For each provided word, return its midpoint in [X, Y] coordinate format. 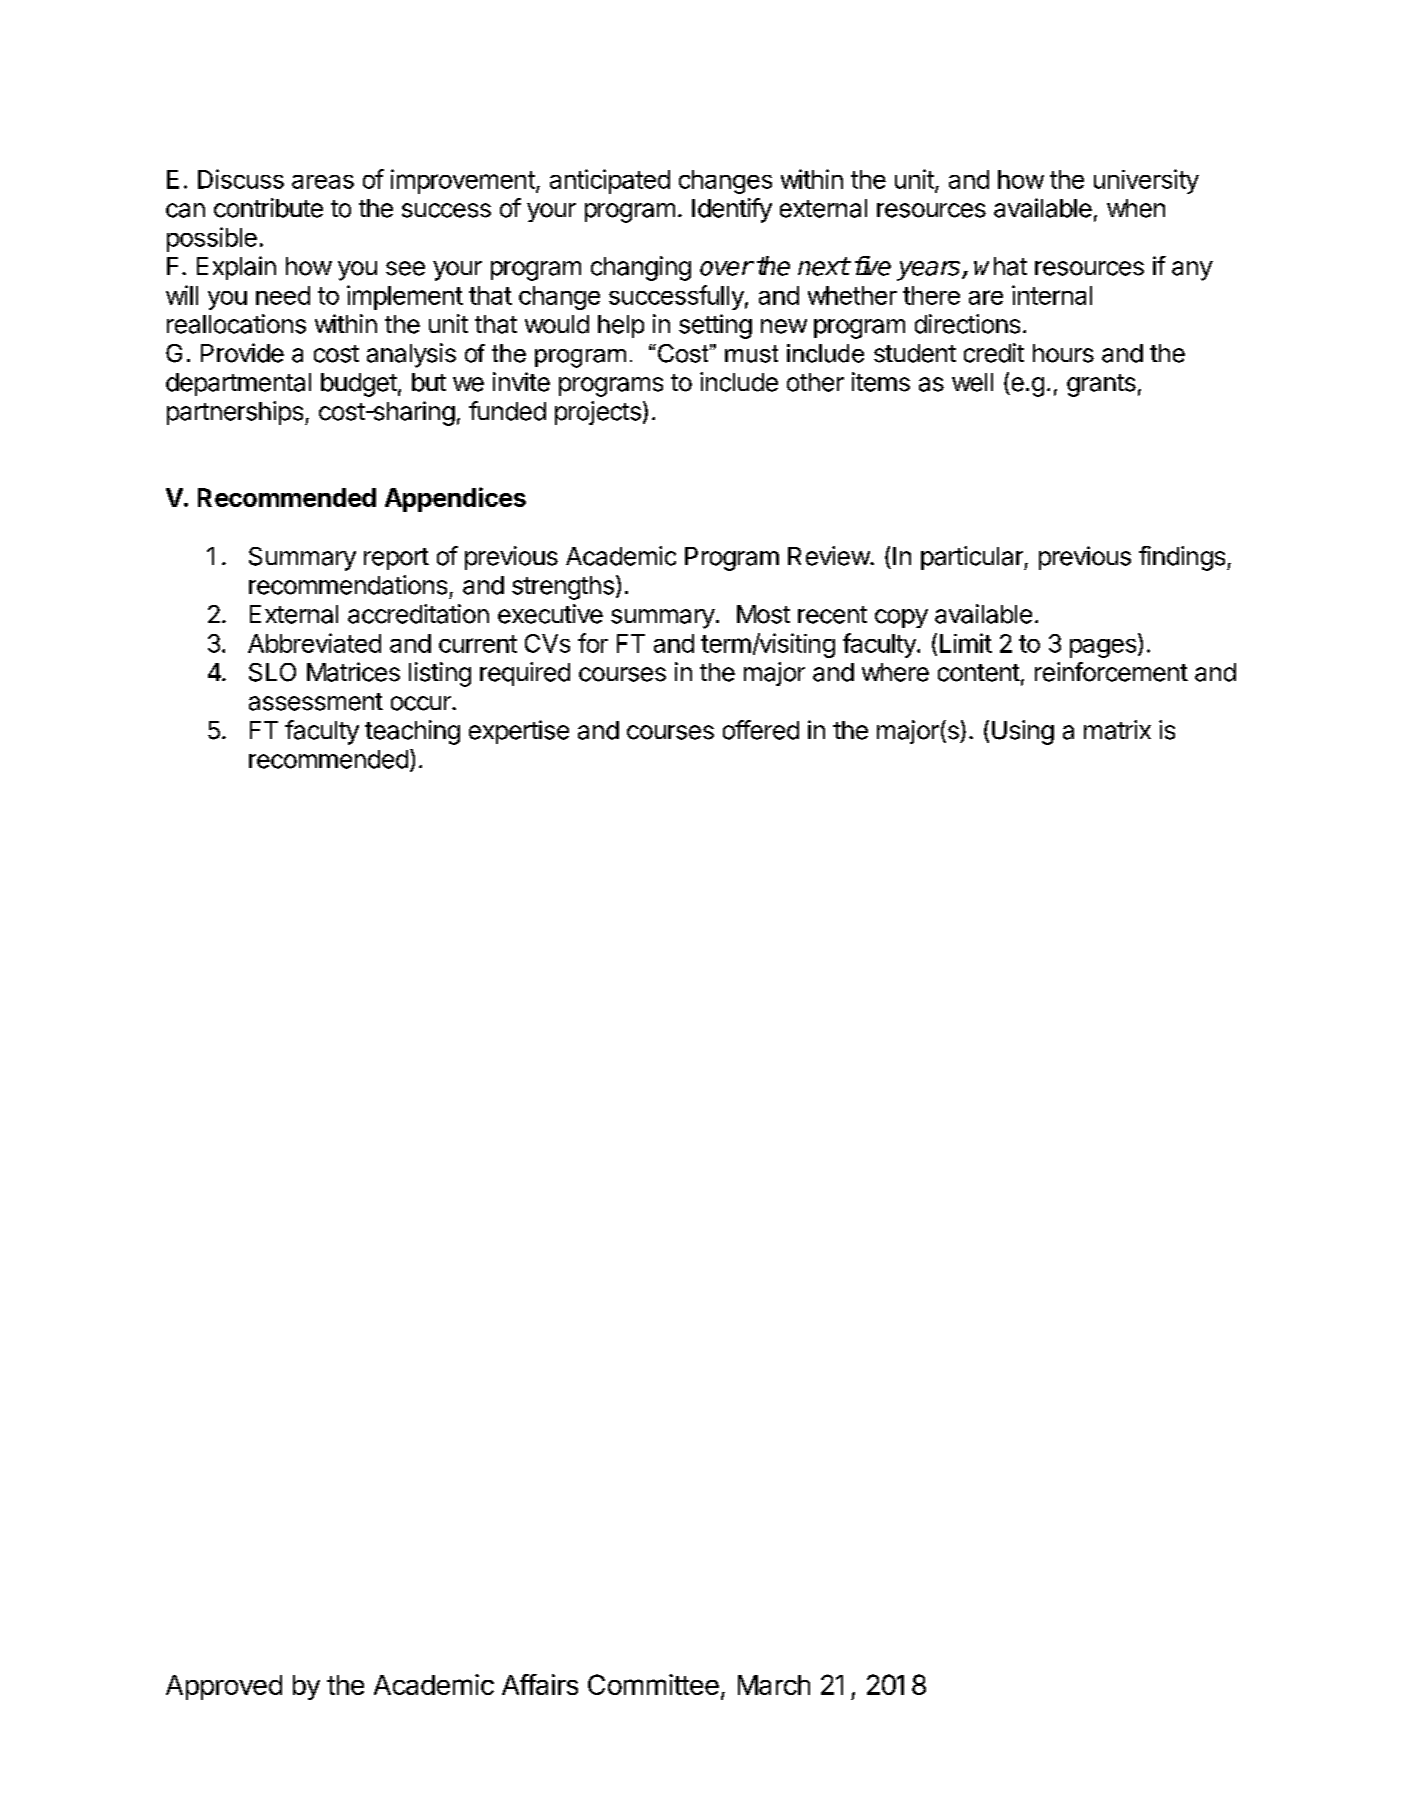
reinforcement [1111, 672]
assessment [316, 702]
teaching [412, 732]
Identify [732, 210]
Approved [224, 1687]
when [1136, 208]
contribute [268, 208]
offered [761, 730]
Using [1023, 732]
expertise [519, 732]
